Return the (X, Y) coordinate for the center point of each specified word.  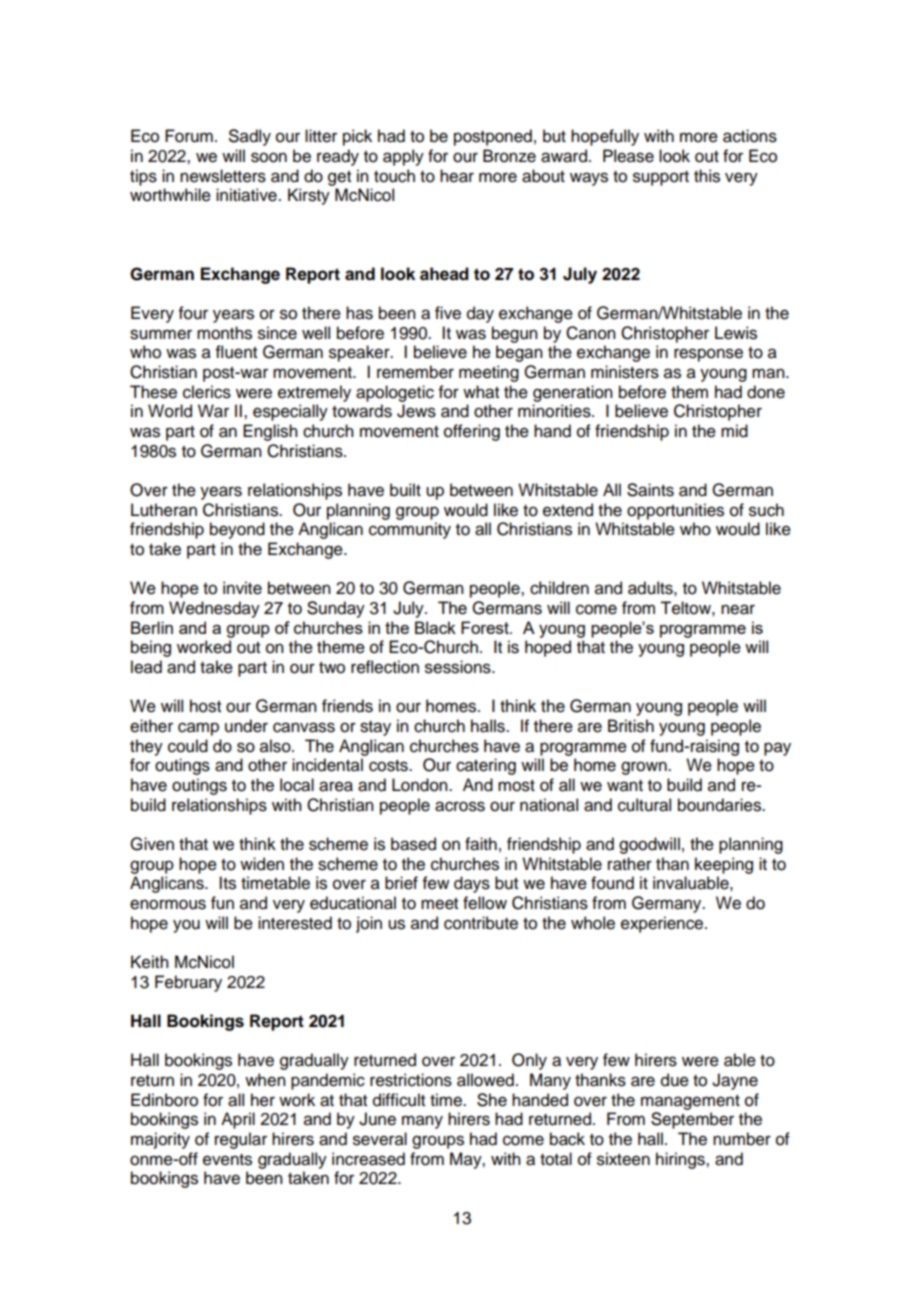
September (692, 1120)
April (238, 1120)
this (707, 176)
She (492, 1100)
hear (457, 176)
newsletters (223, 176)
